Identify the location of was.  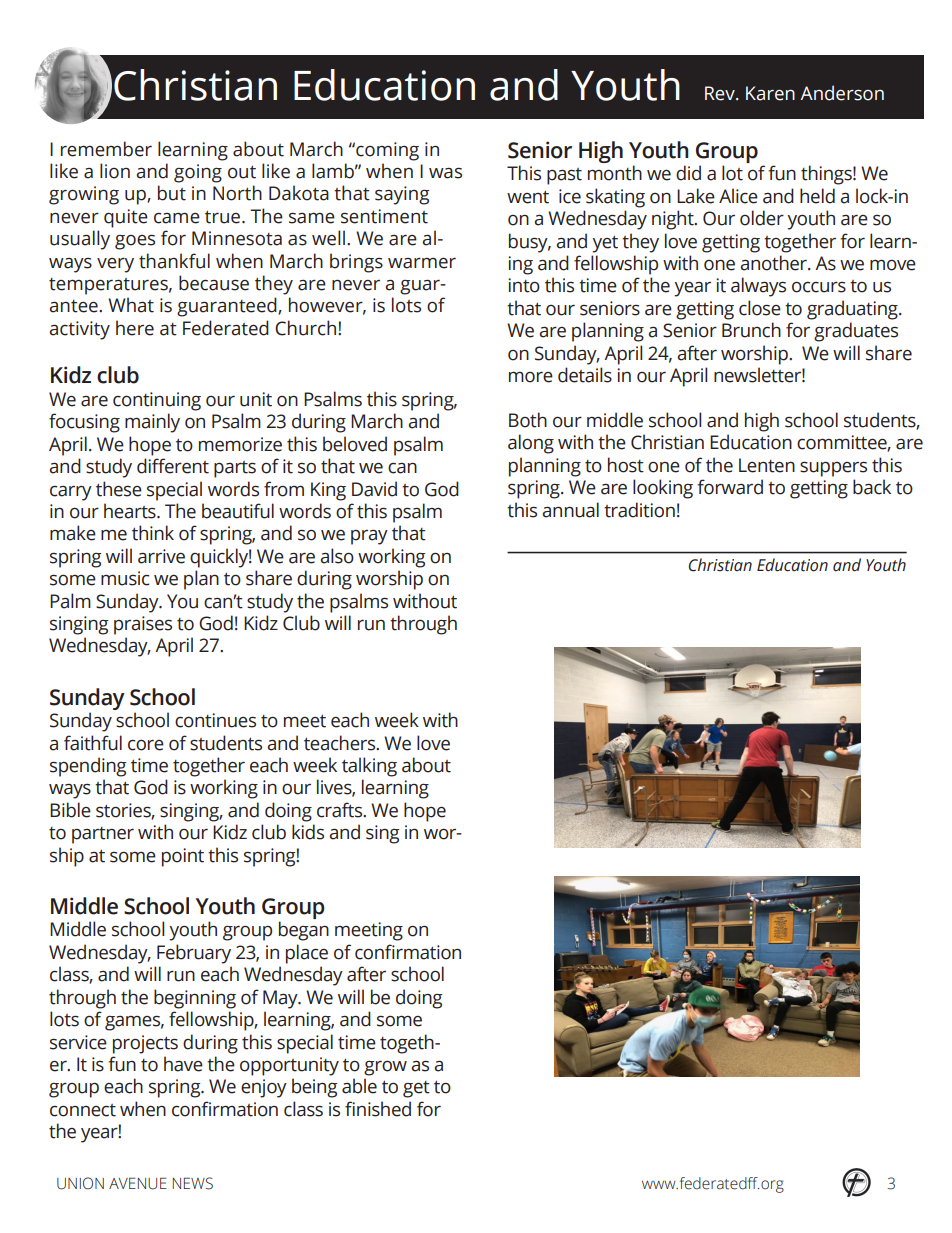
(445, 173).
